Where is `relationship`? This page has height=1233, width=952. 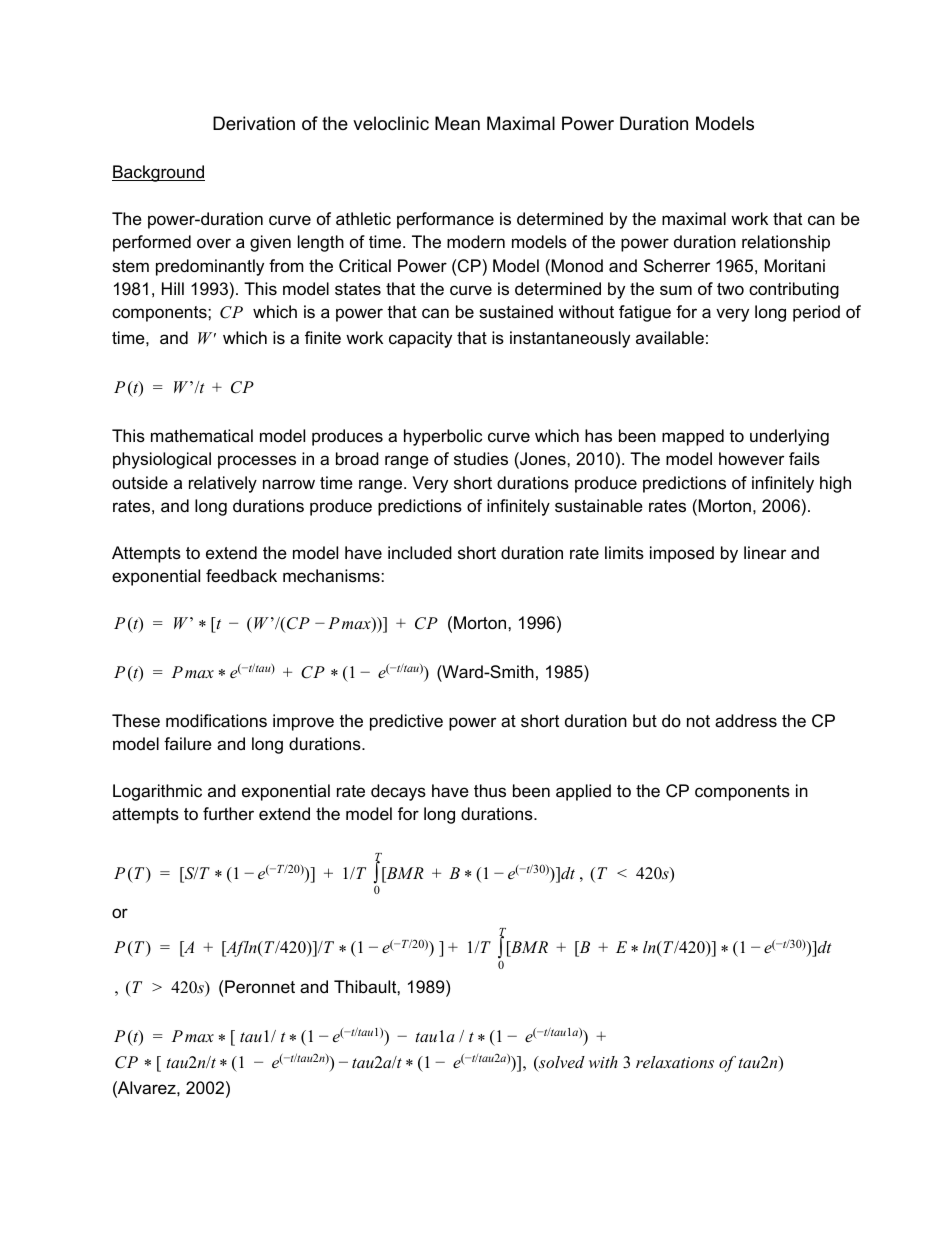 relationship is located at coordinates (786, 243).
